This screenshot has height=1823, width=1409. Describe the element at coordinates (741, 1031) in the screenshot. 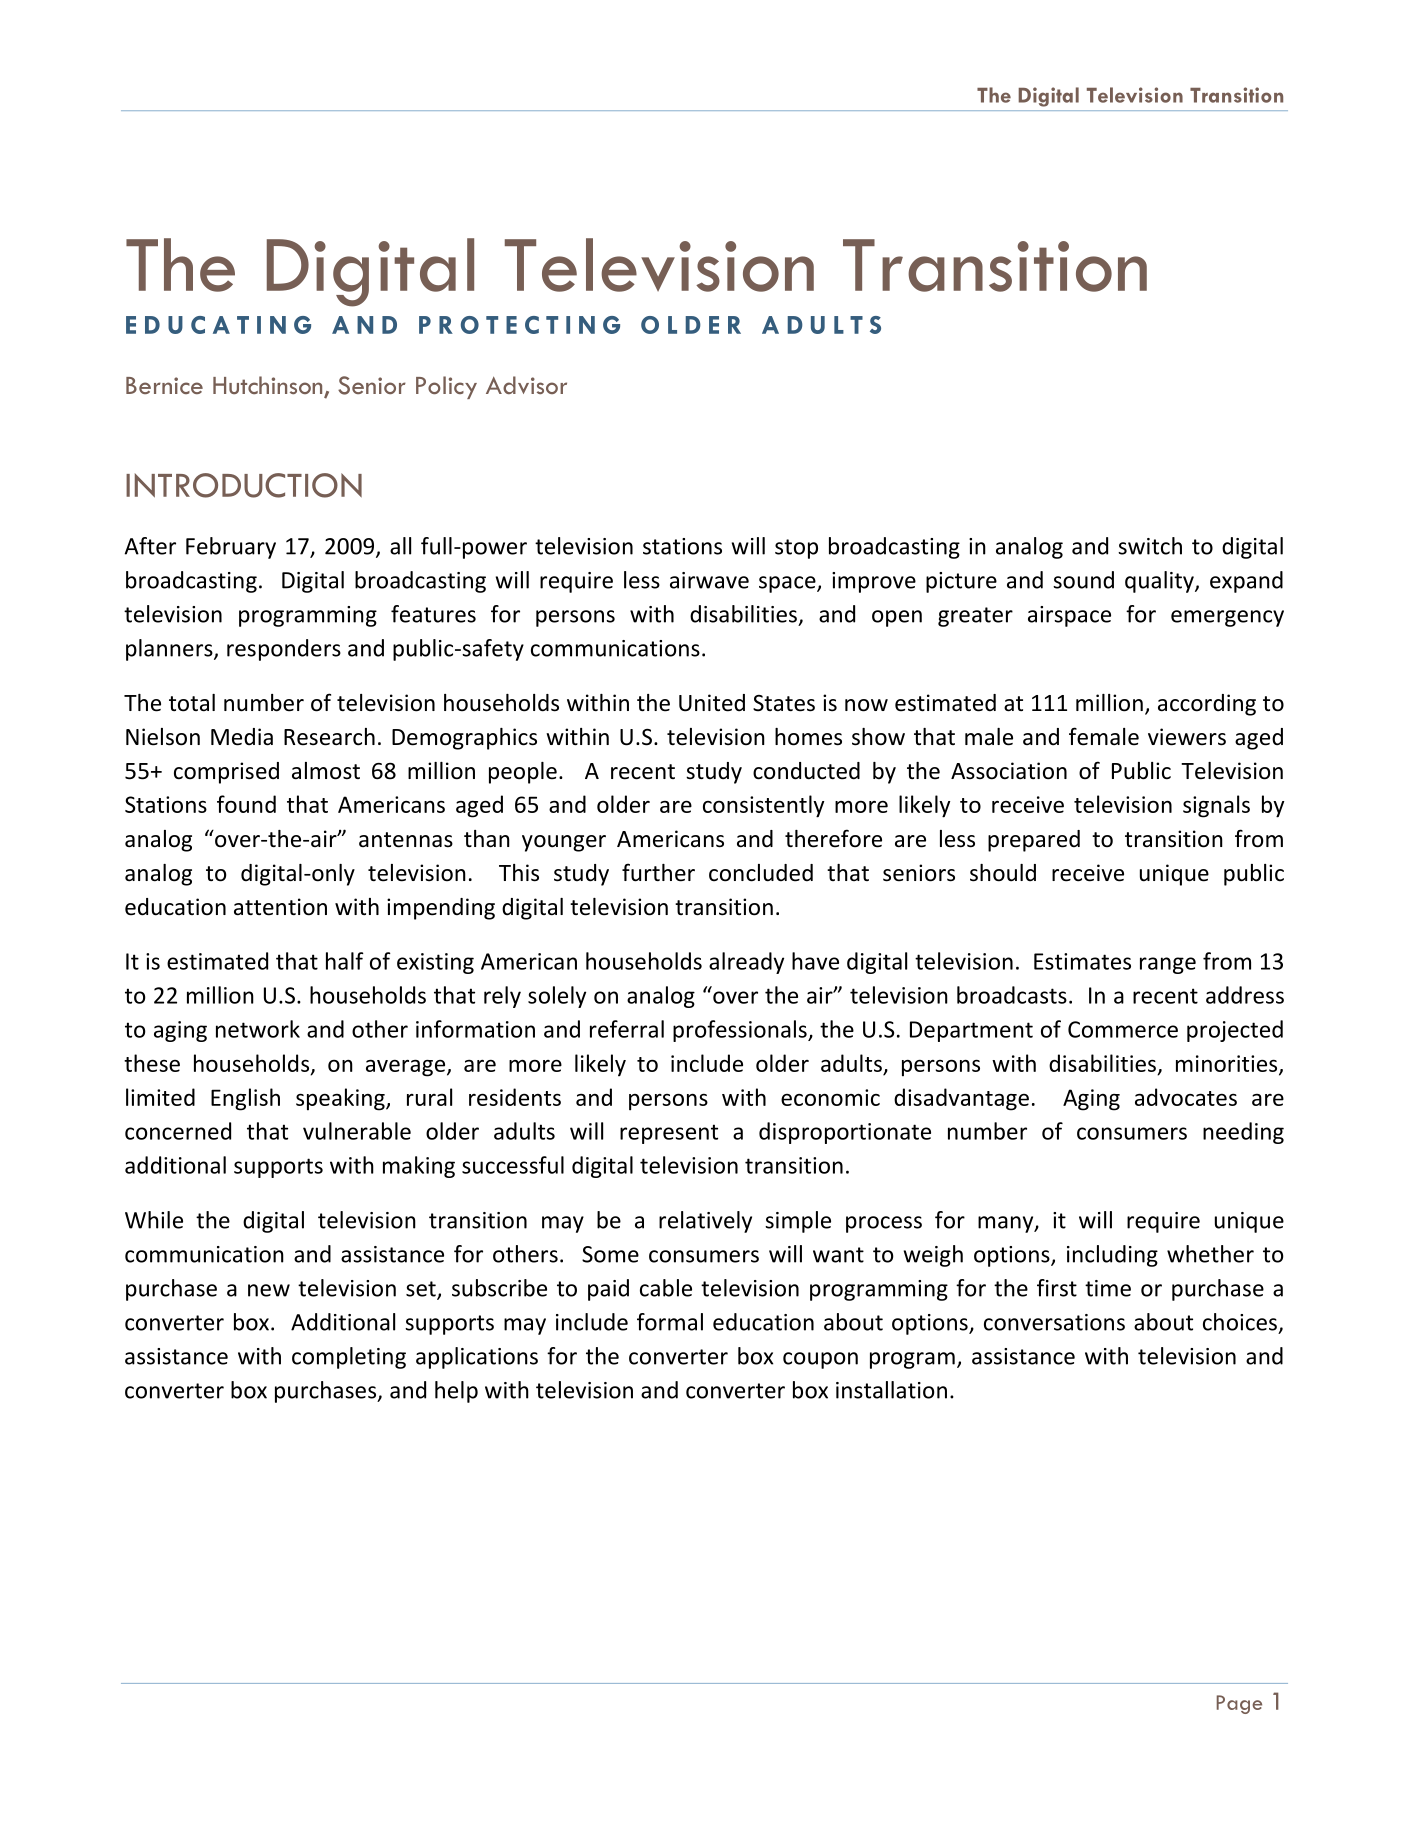

I see `professionals` at that location.
